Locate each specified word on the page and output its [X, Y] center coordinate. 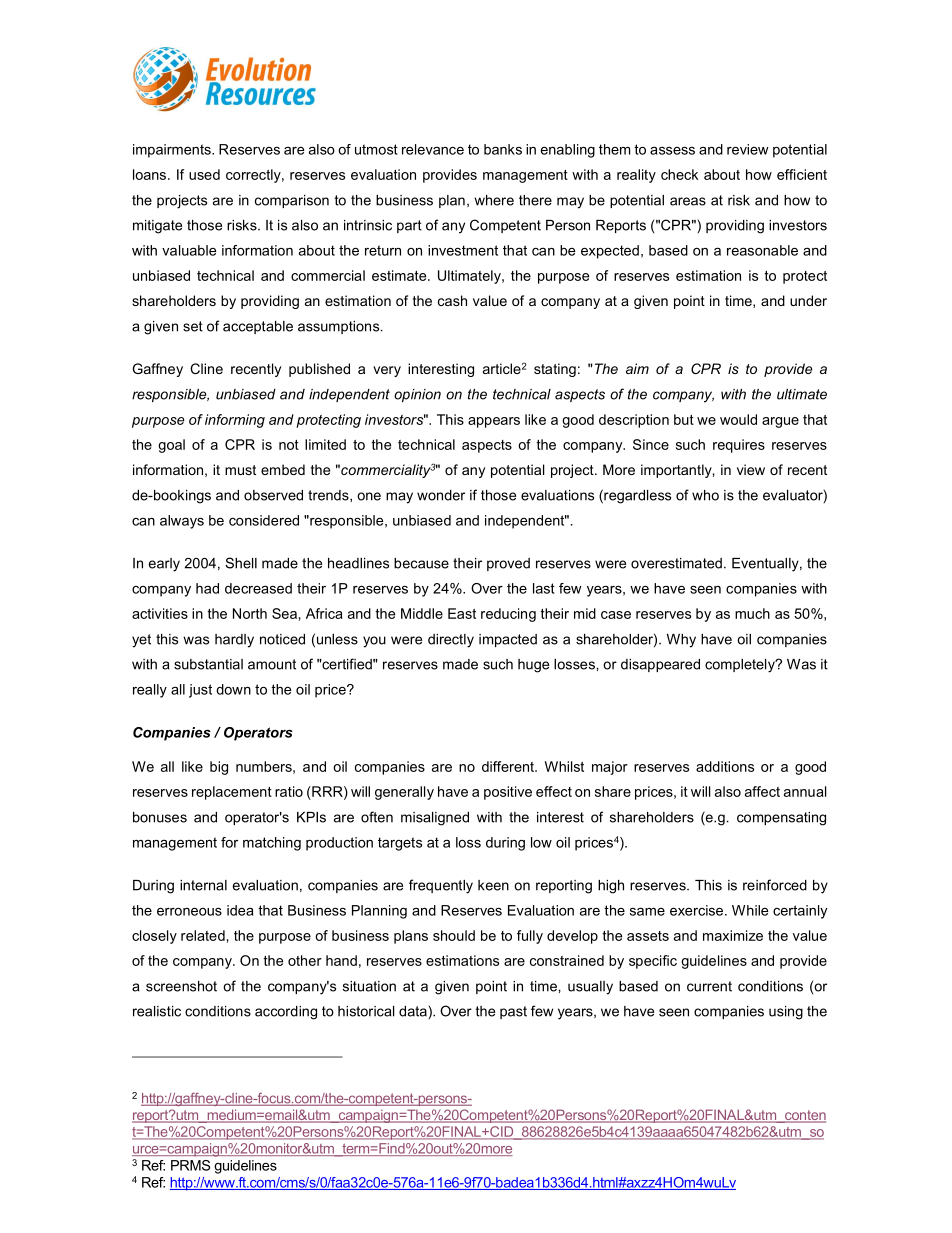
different [509, 766]
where [494, 200]
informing [235, 421]
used [204, 174]
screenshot [181, 986]
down [233, 689]
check [679, 174]
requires [739, 446]
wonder [441, 495]
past [513, 1012]
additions [725, 766]
